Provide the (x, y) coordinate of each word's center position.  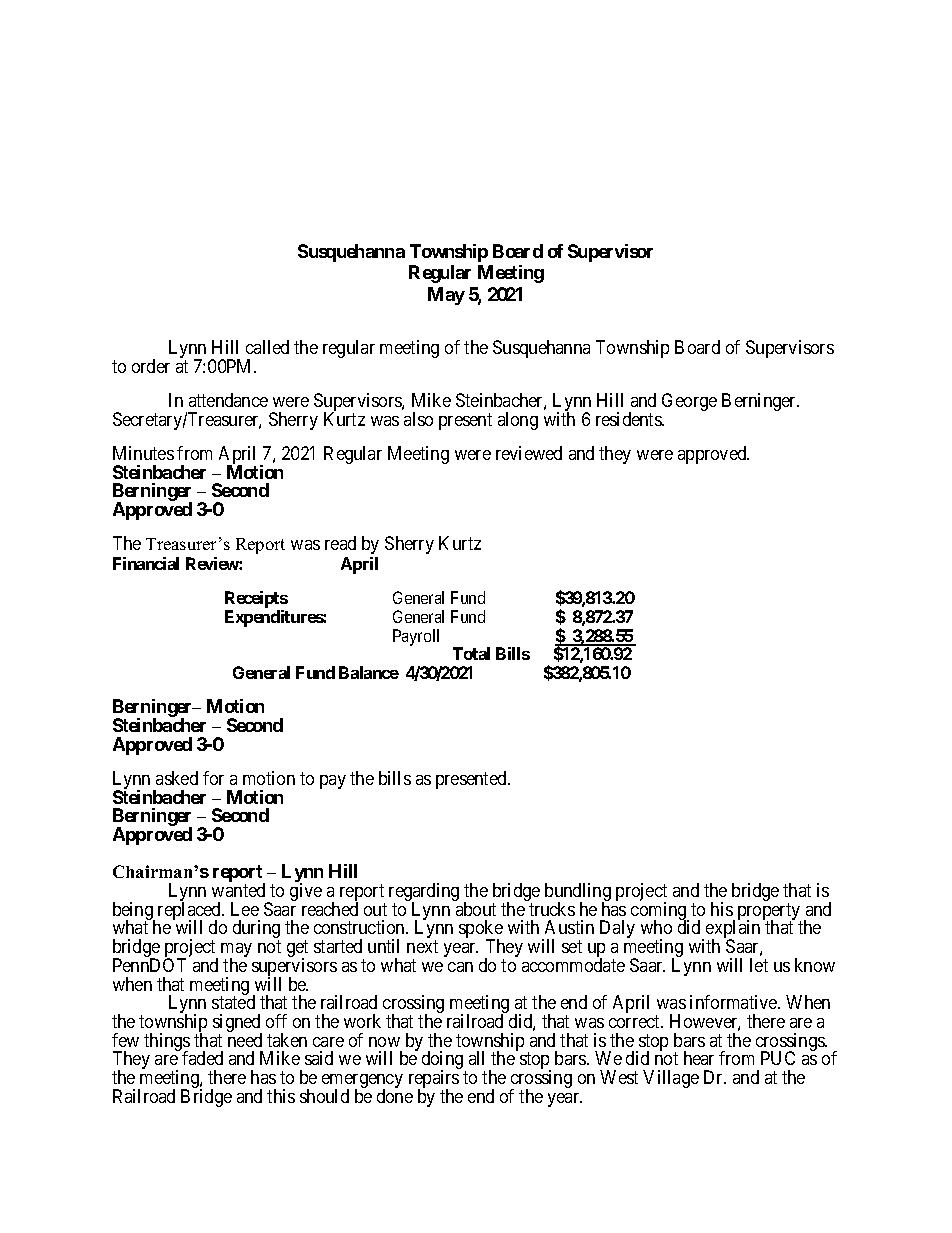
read (340, 543)
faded (202, 1058)
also (418, 419)
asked (177, 778)
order (151, 366)
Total (471, 653)
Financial (146, 563)
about (476, 909)
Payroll (416, 637)
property (769, 913)
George (689, 402)
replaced (191, 912)
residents (629, 419)
